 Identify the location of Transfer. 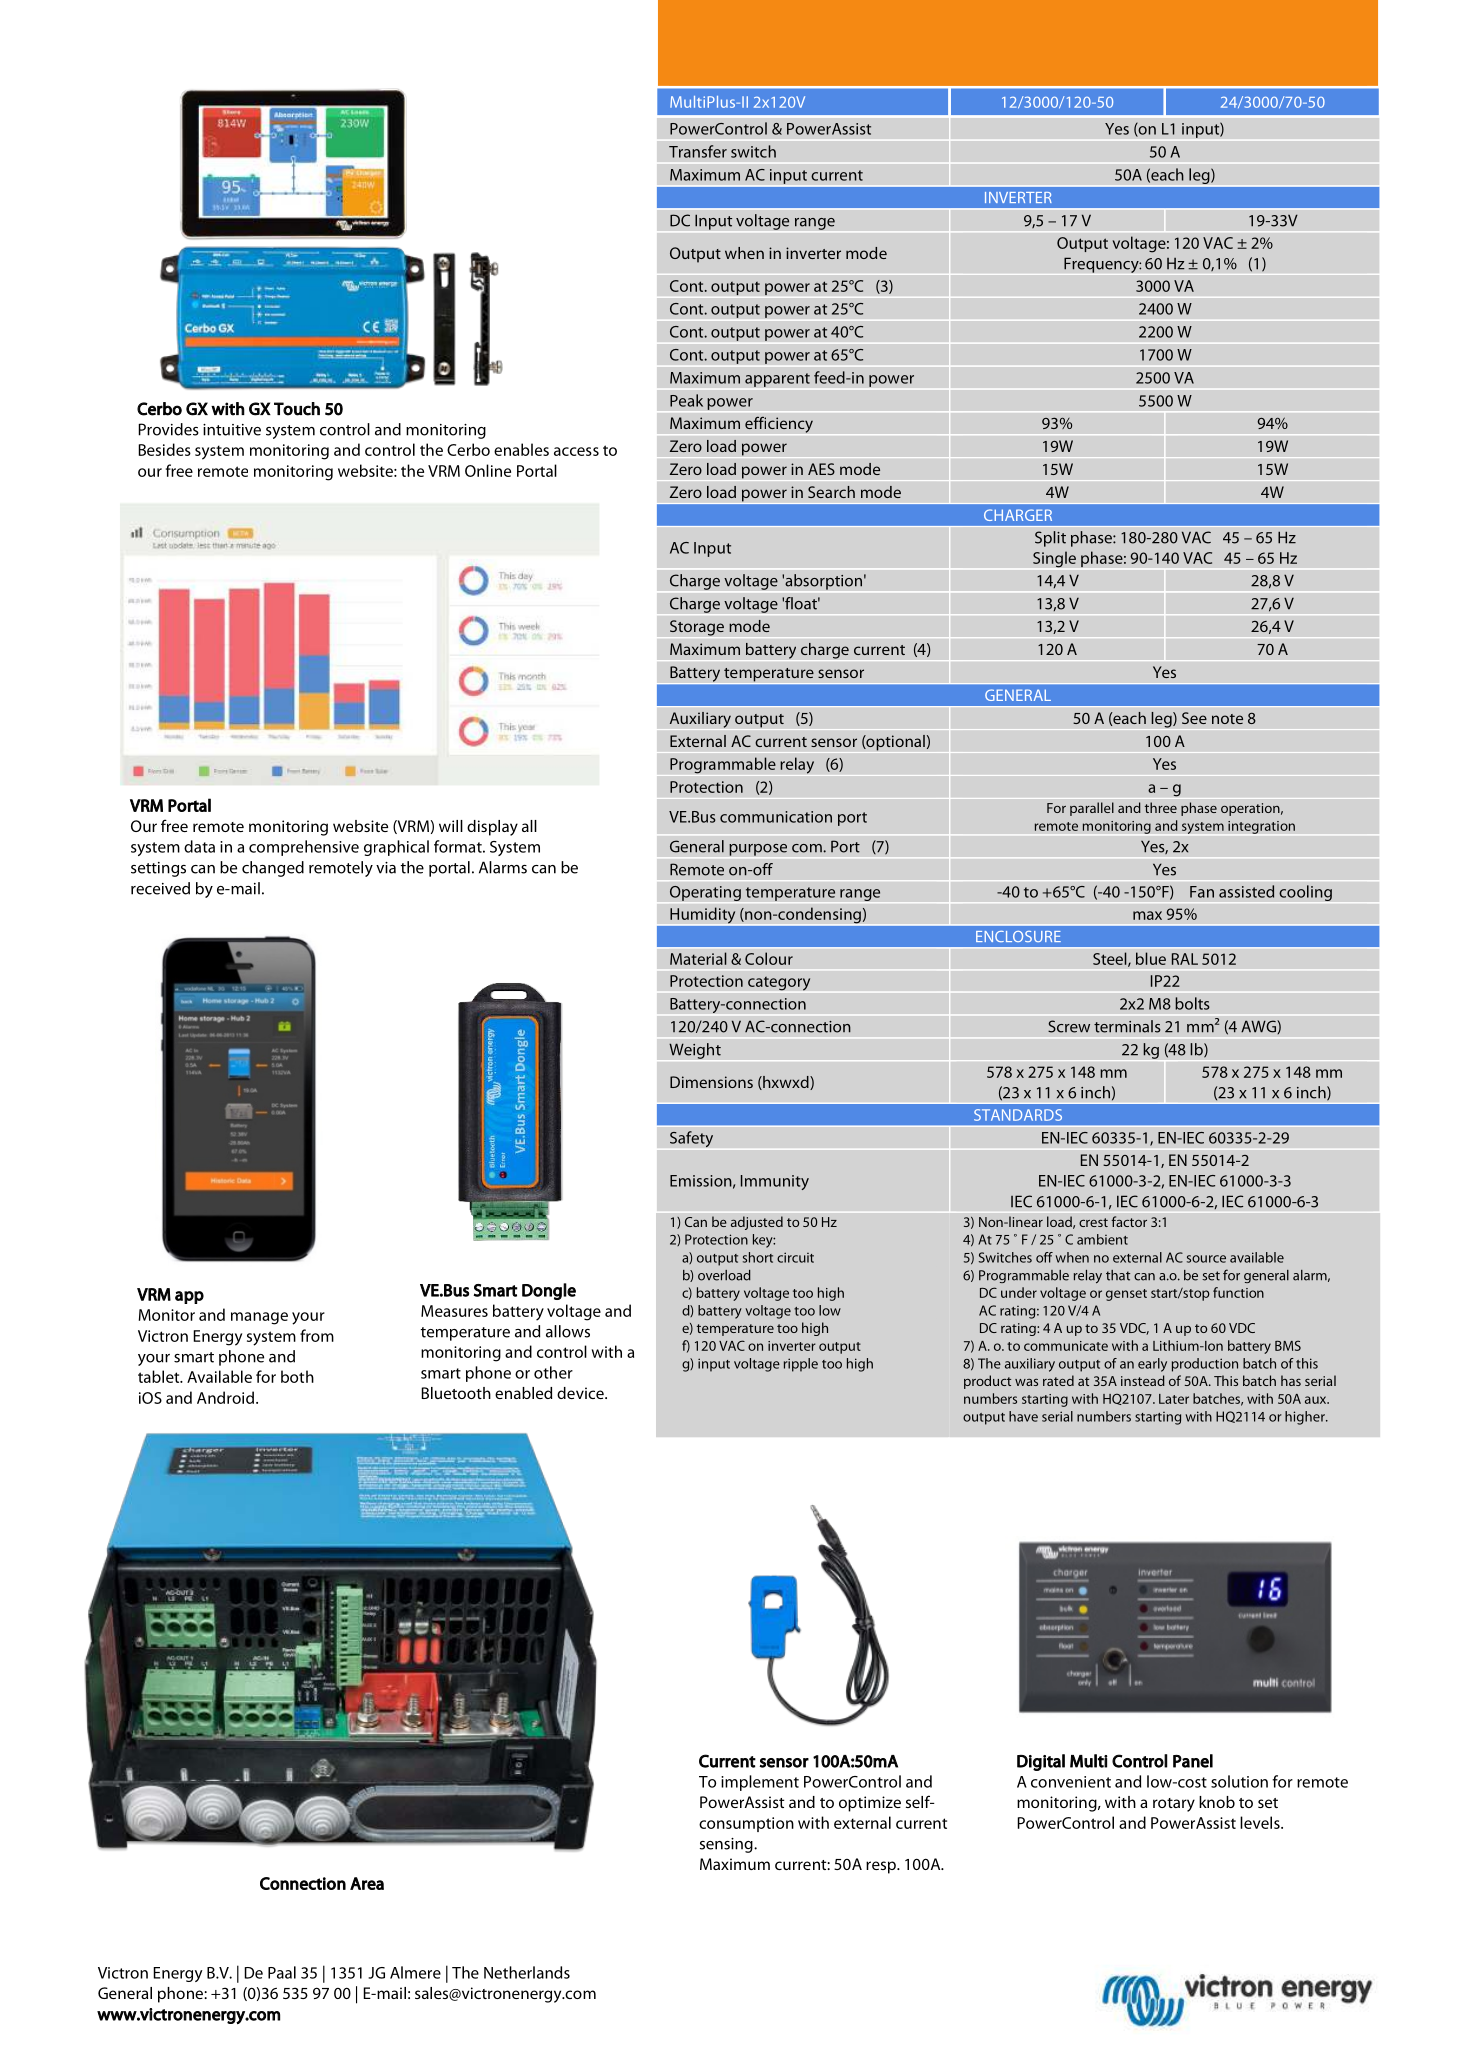
(698, 151).
